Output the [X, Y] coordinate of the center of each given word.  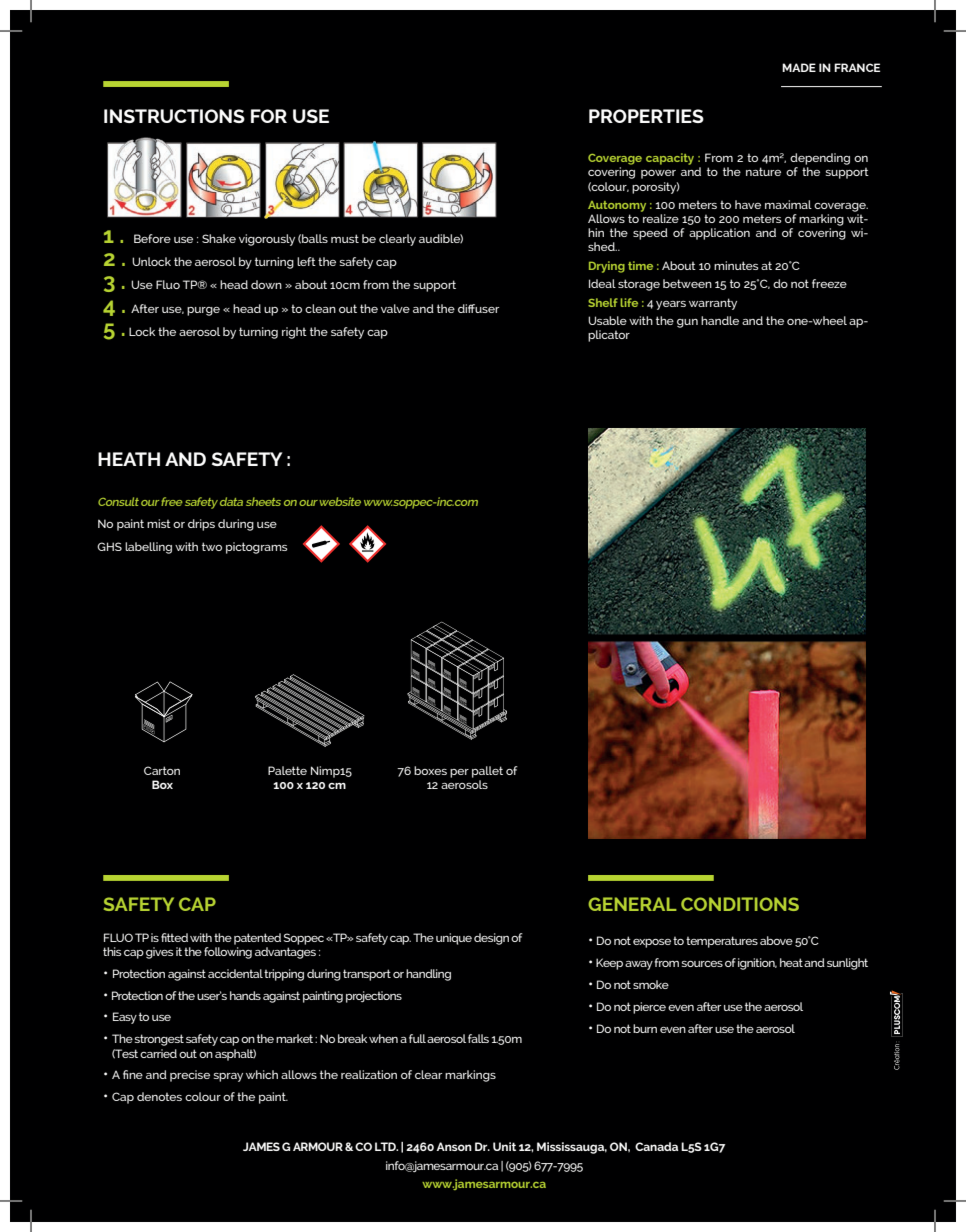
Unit [504, 1146]
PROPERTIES [646, 116]
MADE [799, 67]
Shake [219, 238]
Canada [657, 1146]
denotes [159, 1096]
